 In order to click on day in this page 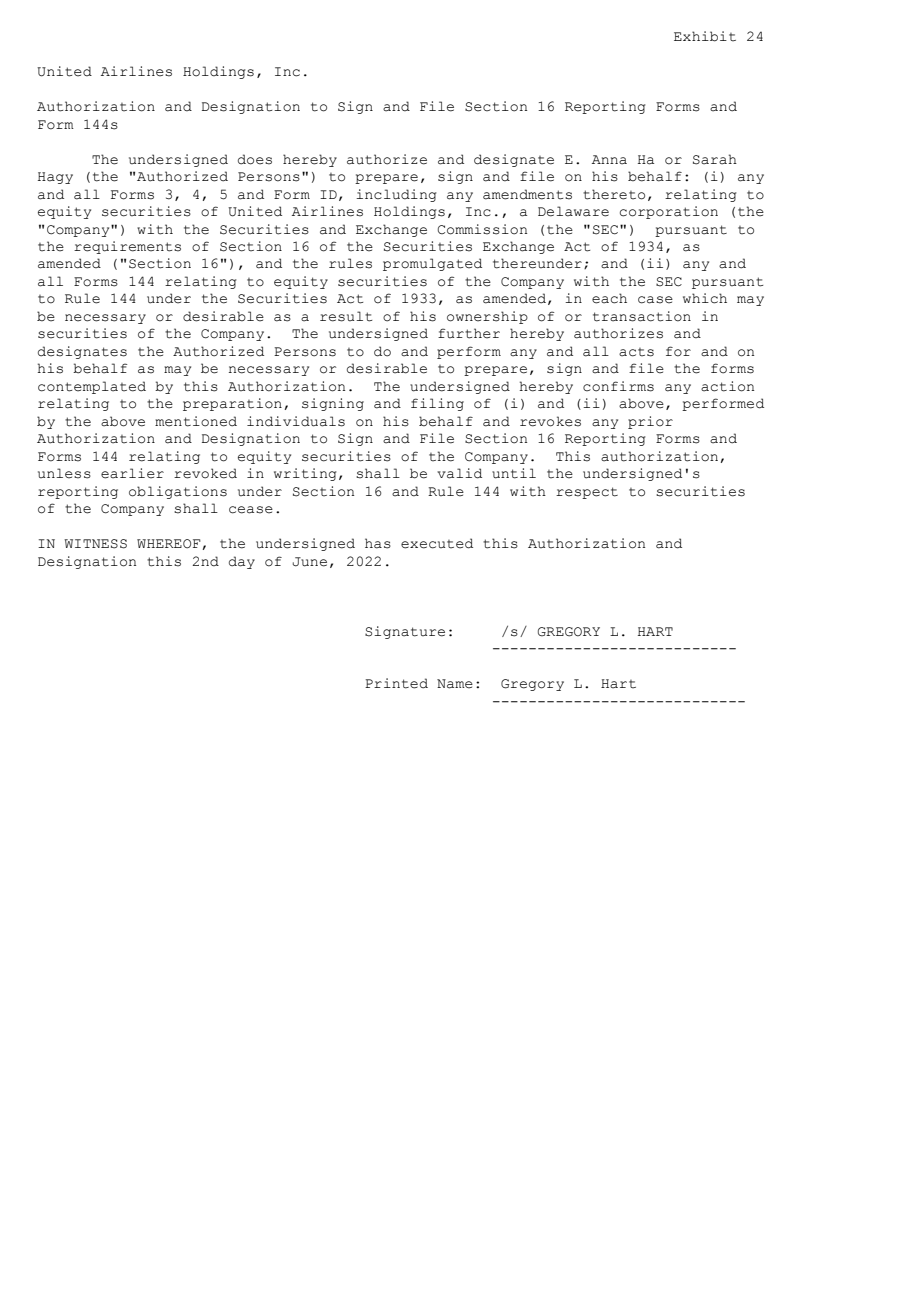, I will do `click(242, 562)`.
